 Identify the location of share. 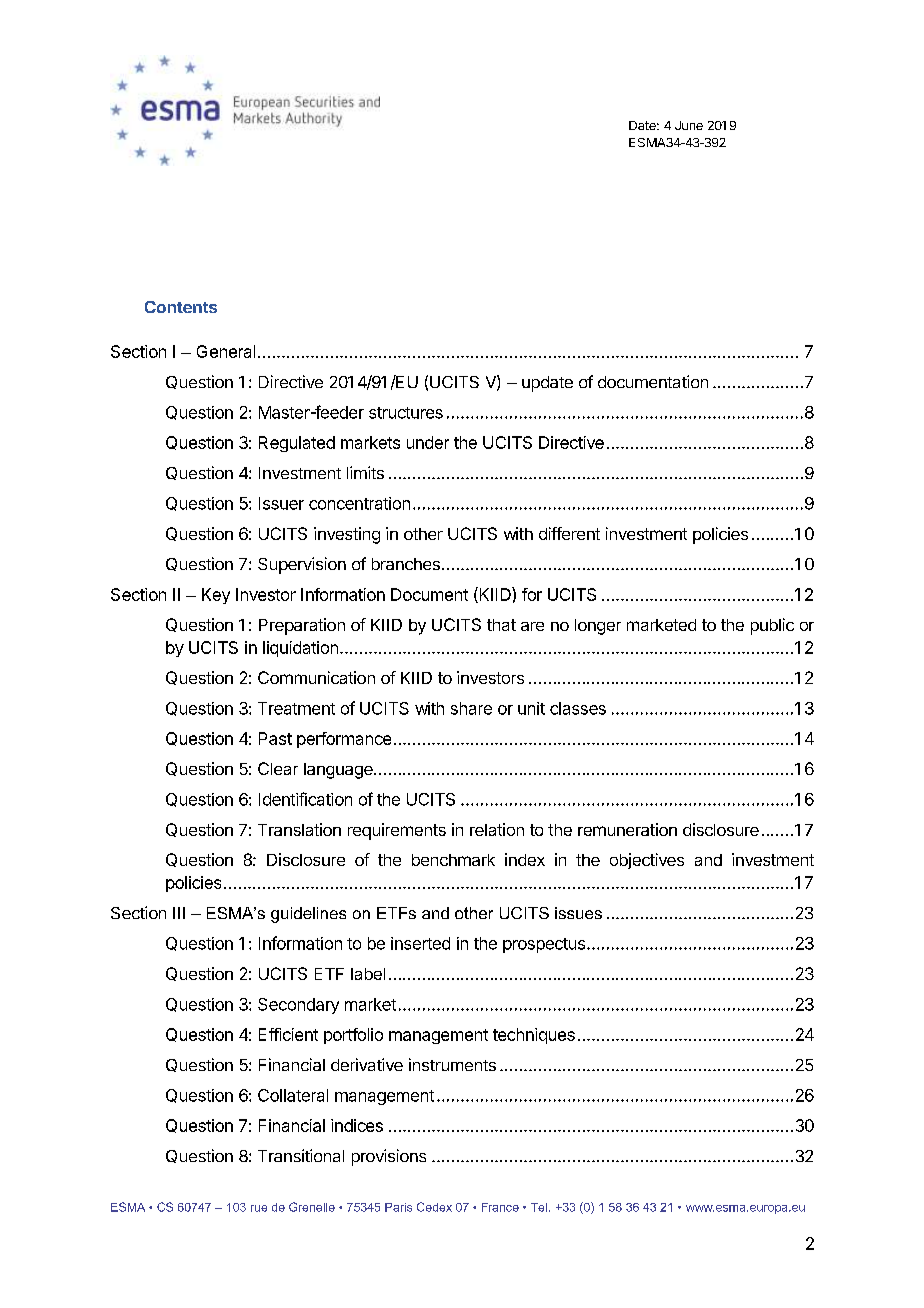
(471, 708).
